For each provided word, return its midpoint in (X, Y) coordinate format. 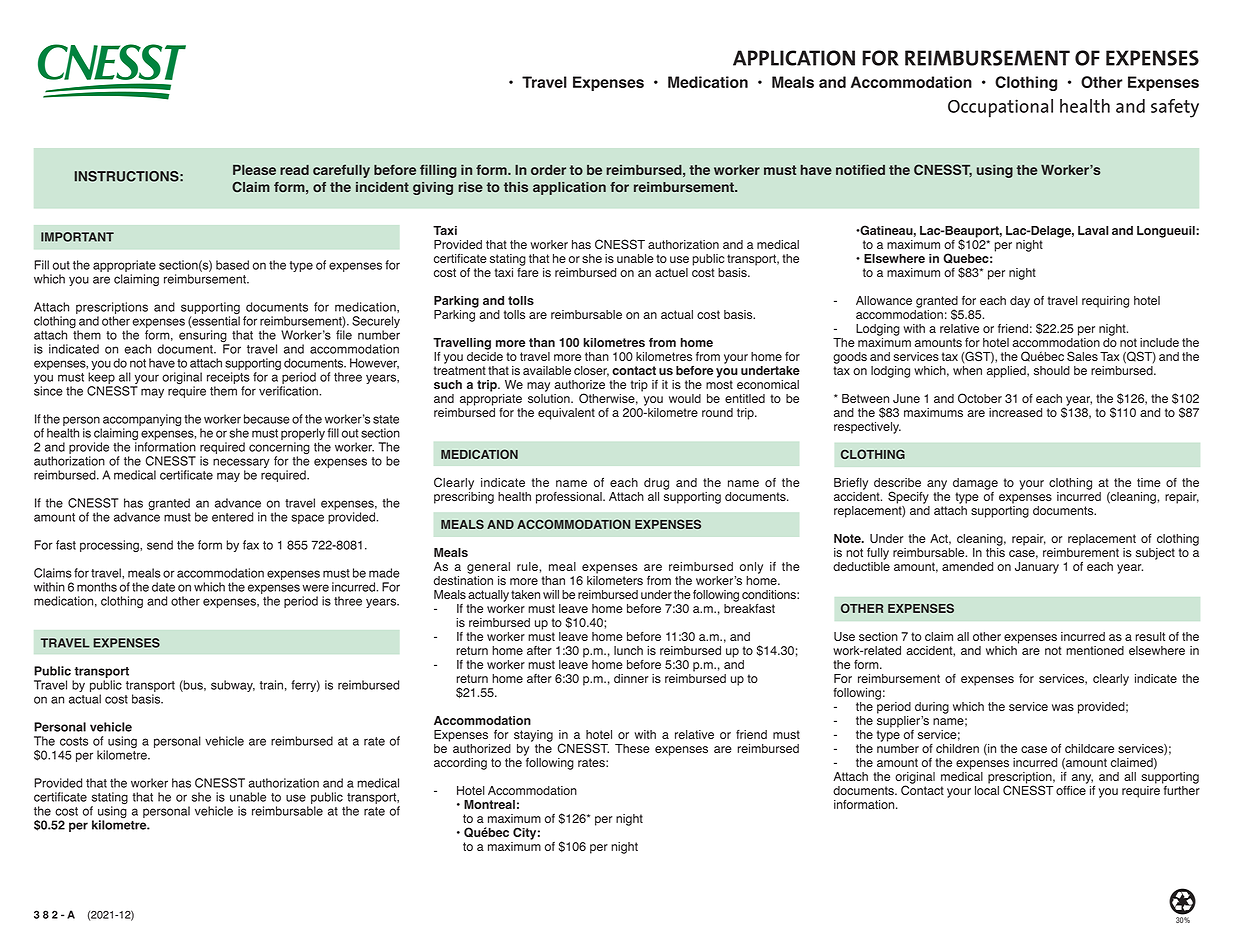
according (460, 764)
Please (254, 170)
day (1020, 302)
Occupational (1000, 108)
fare (528, 271)
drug (656, 484)
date (163, 587)
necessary (241, 463)
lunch (628, 650)
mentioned (1095, 650)
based (232, 265)
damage (975, 484)
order (548, 170)
